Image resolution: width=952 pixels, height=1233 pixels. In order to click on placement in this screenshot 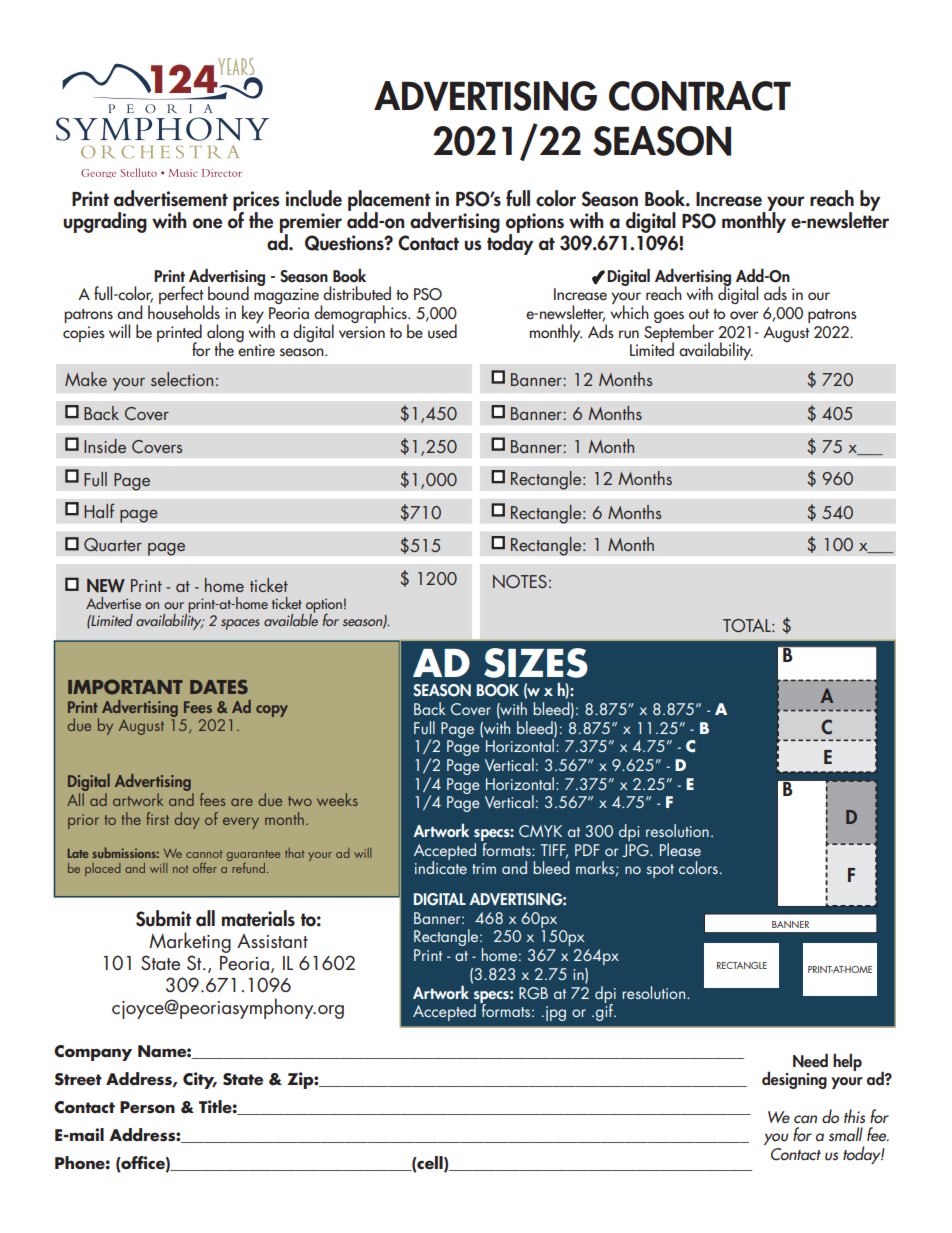, I will do `click(389, 201)`.
